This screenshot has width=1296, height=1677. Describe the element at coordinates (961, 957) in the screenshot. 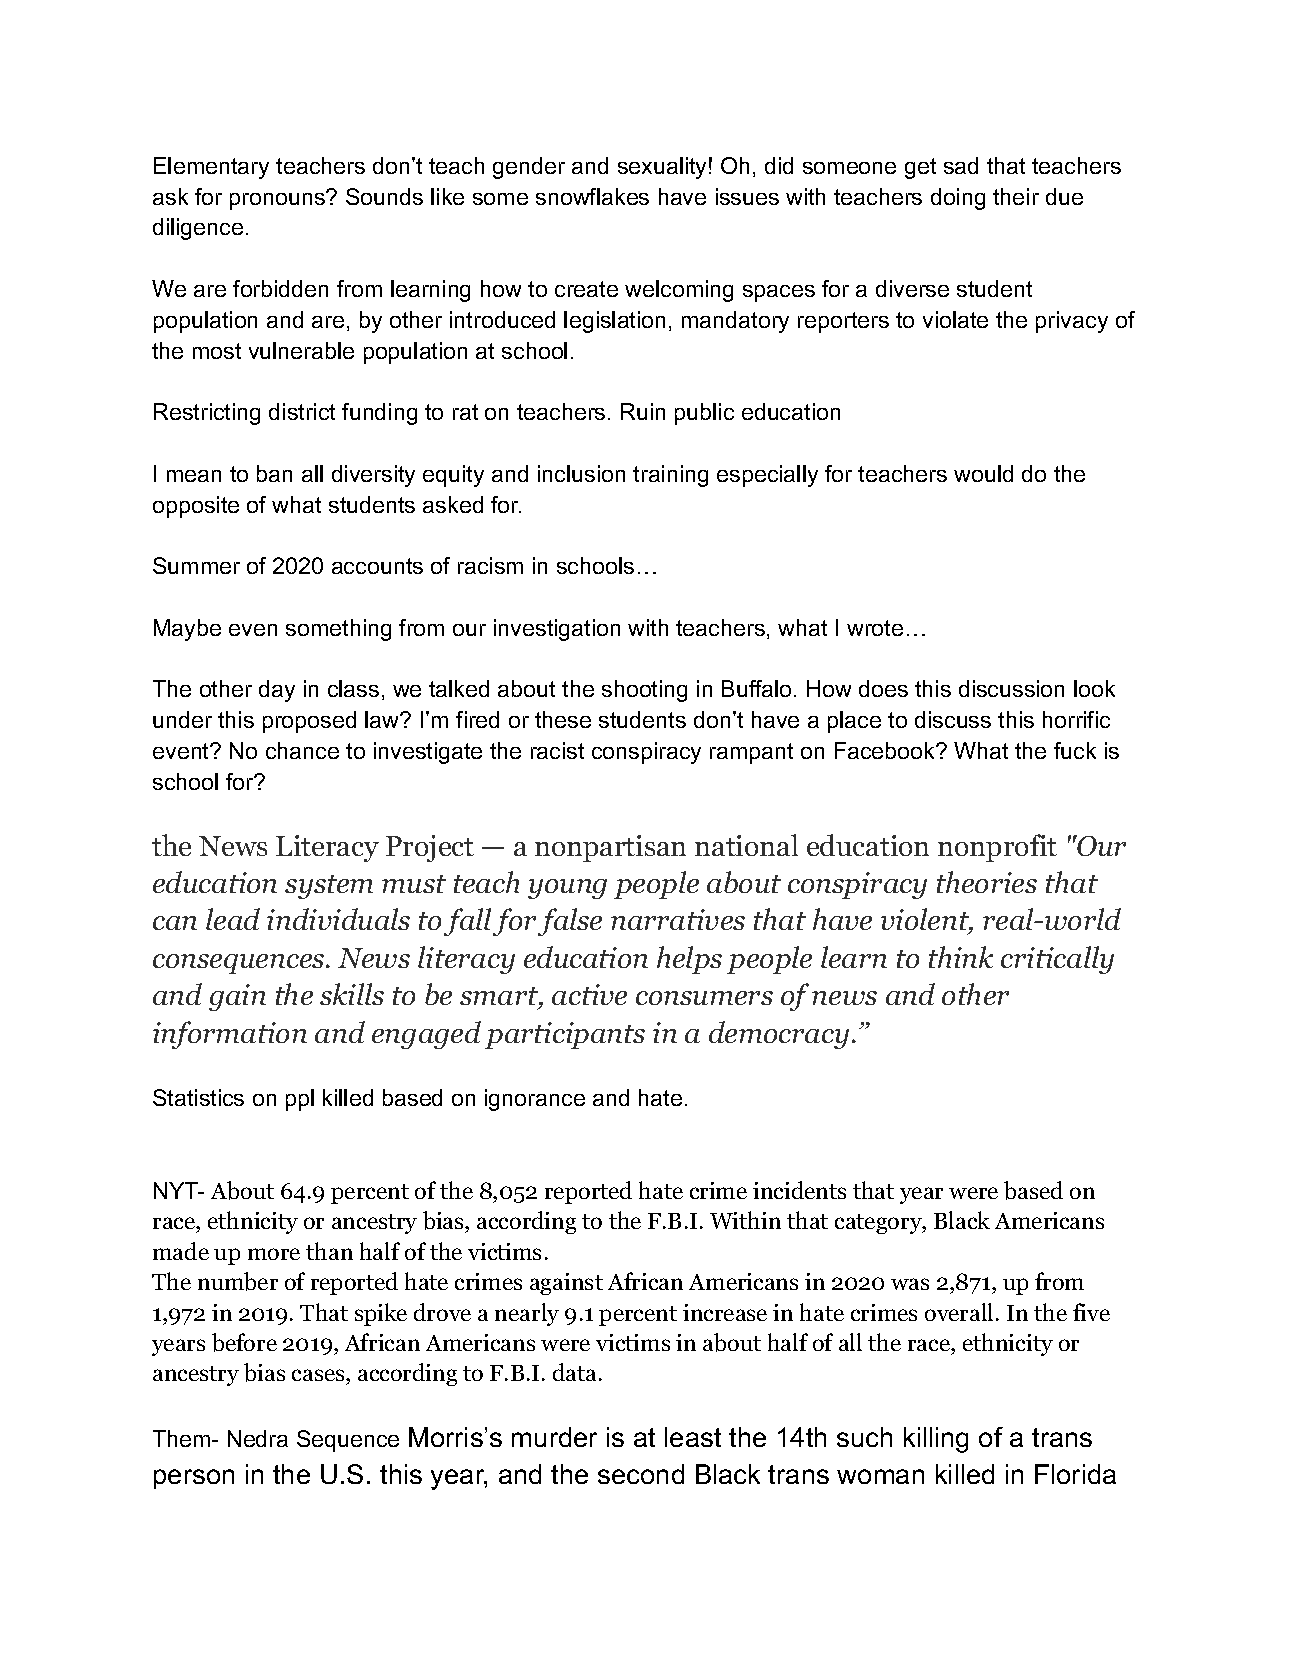

I see `think` at that location.
